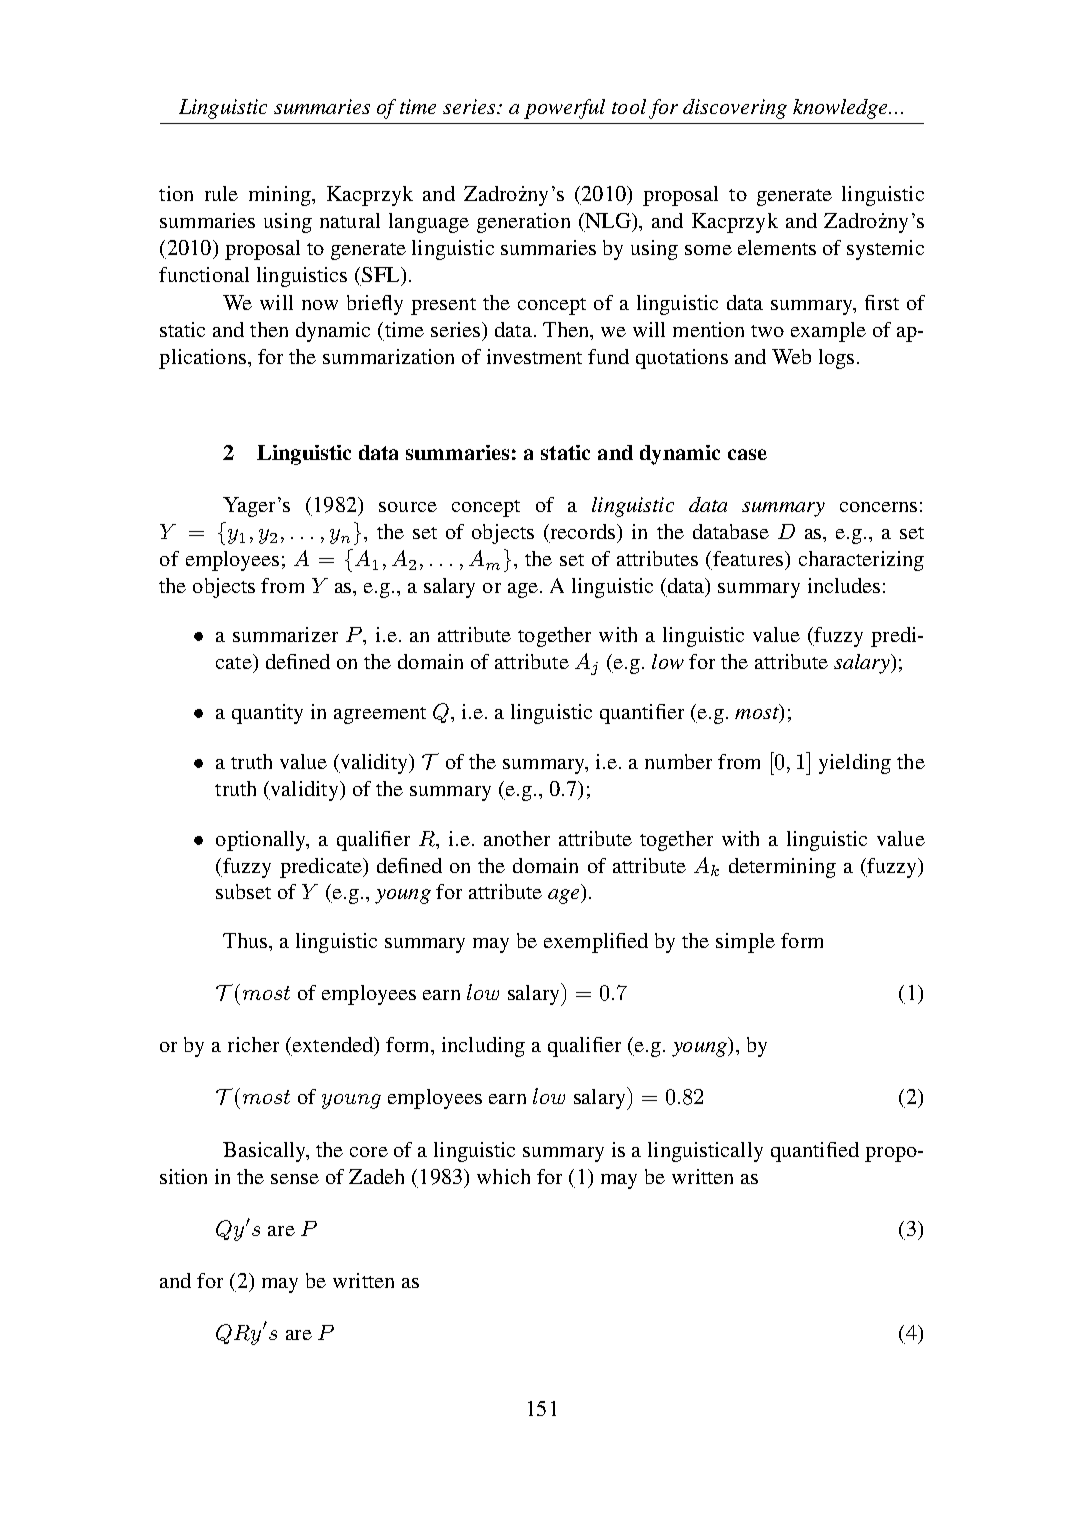  Describe the element at coordinates (503, 1176) in the document. I see `which` at that location.
